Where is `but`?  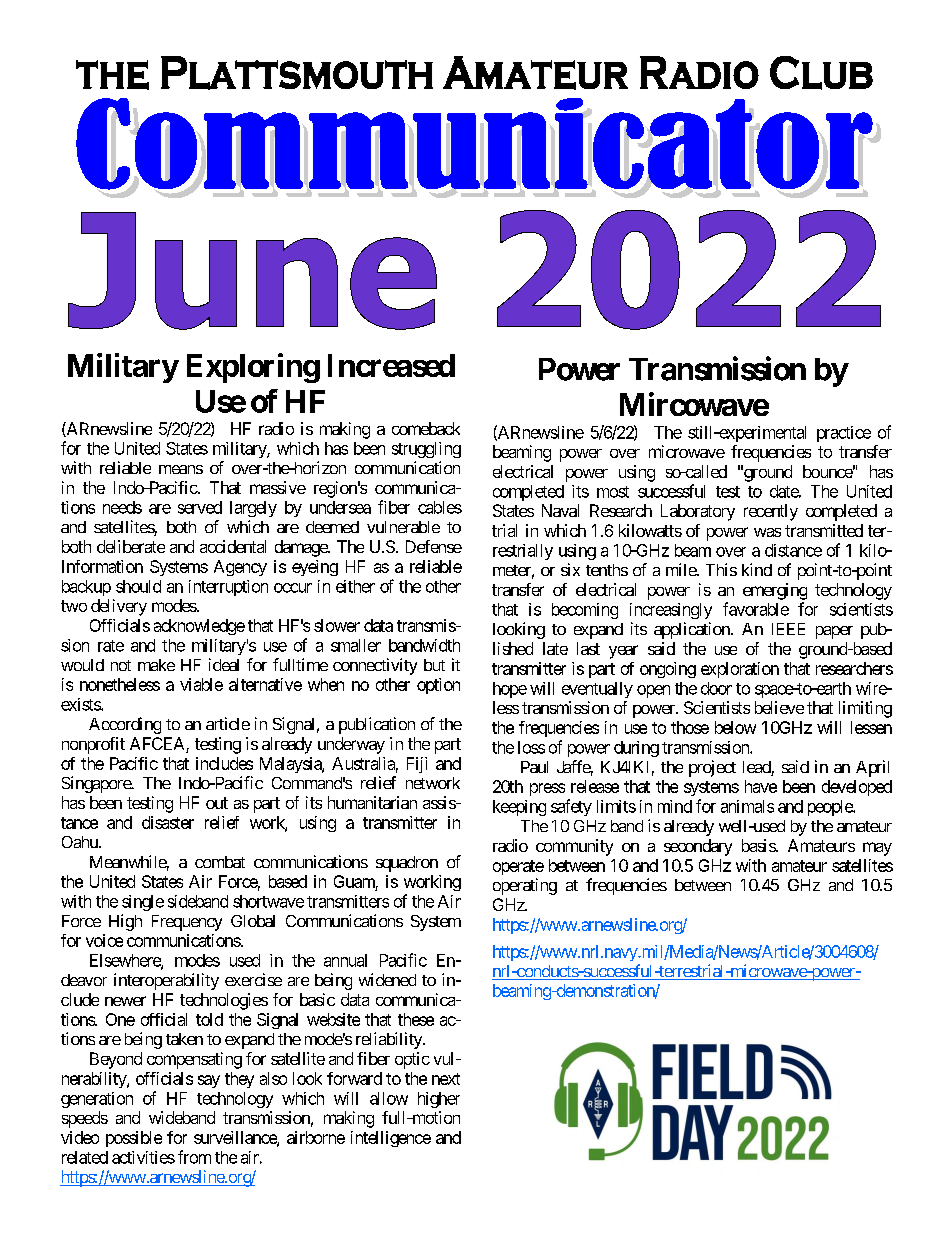 but is located at coordinates (434, 665).
